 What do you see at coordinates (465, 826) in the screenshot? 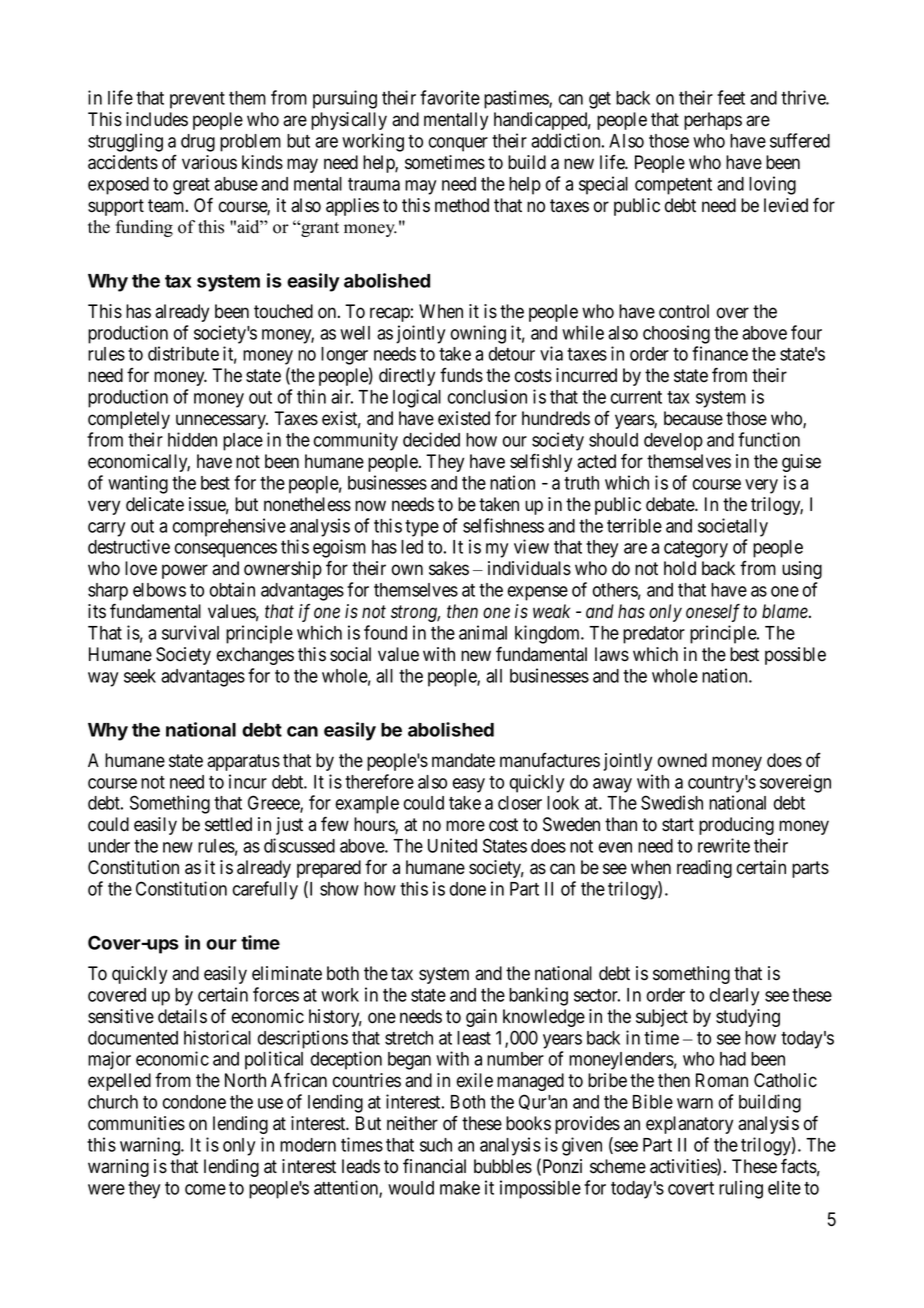
I see `more` at bounding box center [465, 826].
